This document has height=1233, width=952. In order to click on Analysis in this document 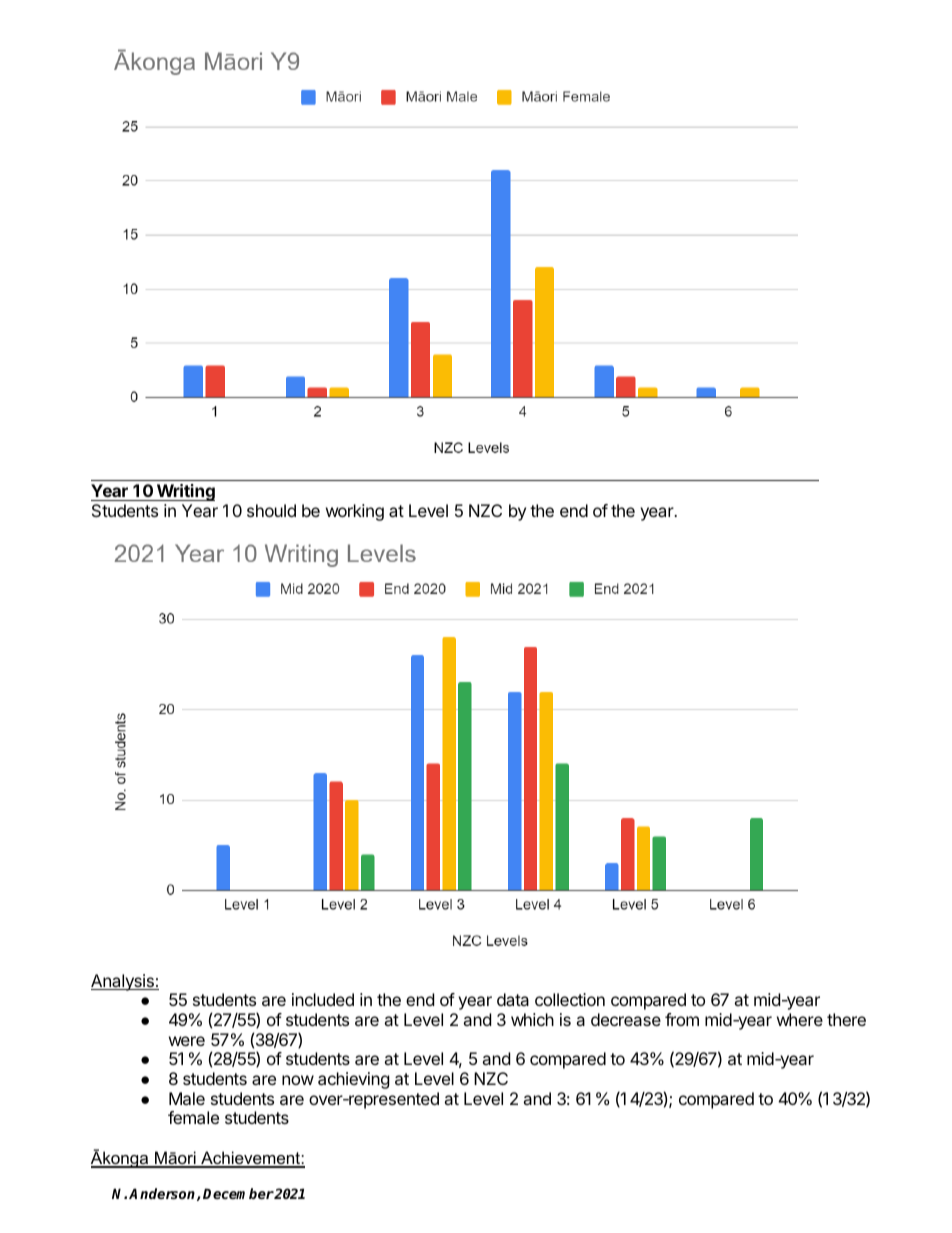, I will do `click(123, 982)`.
